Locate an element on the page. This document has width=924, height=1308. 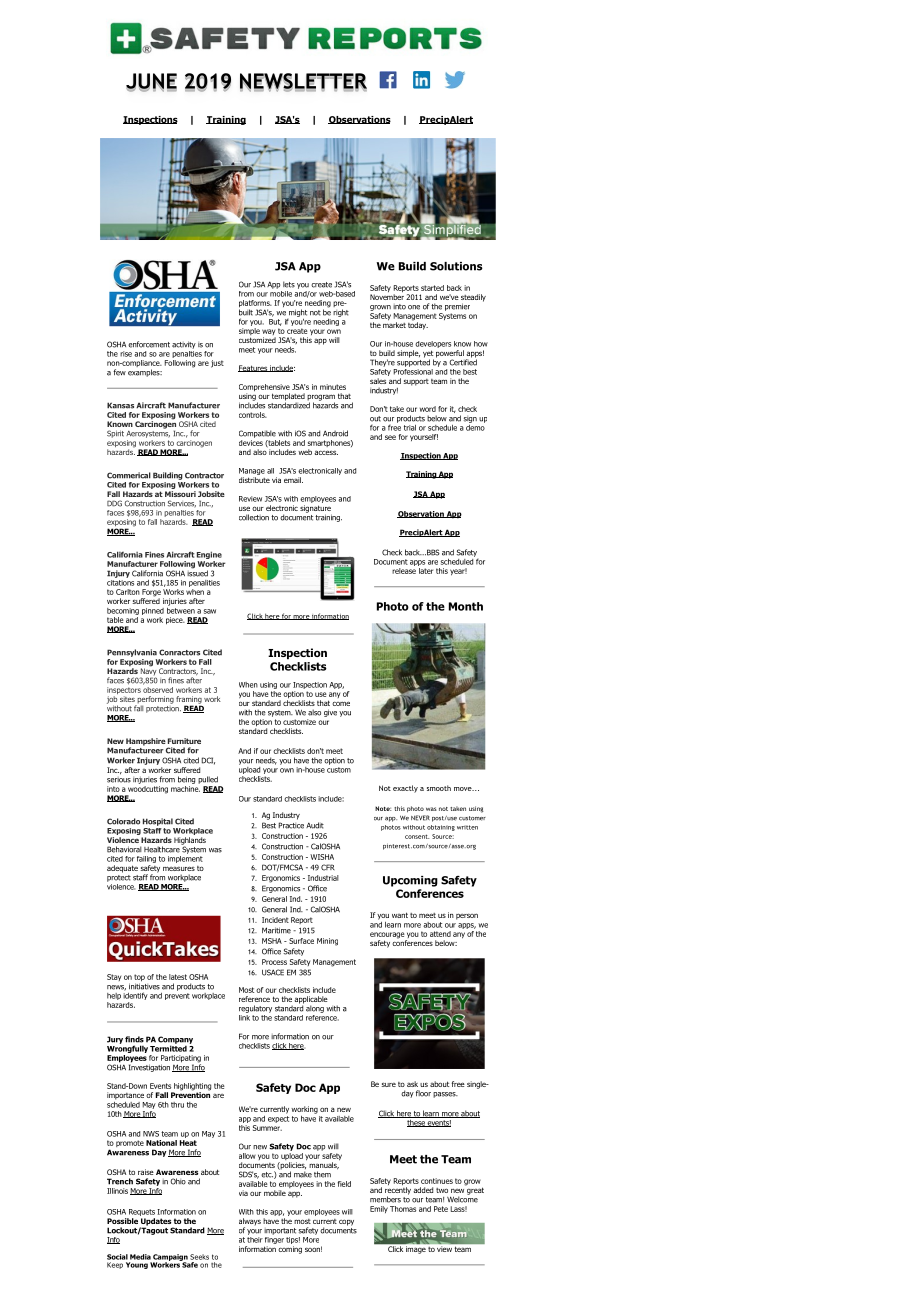
Media is located at coordinates (140, 1257).
